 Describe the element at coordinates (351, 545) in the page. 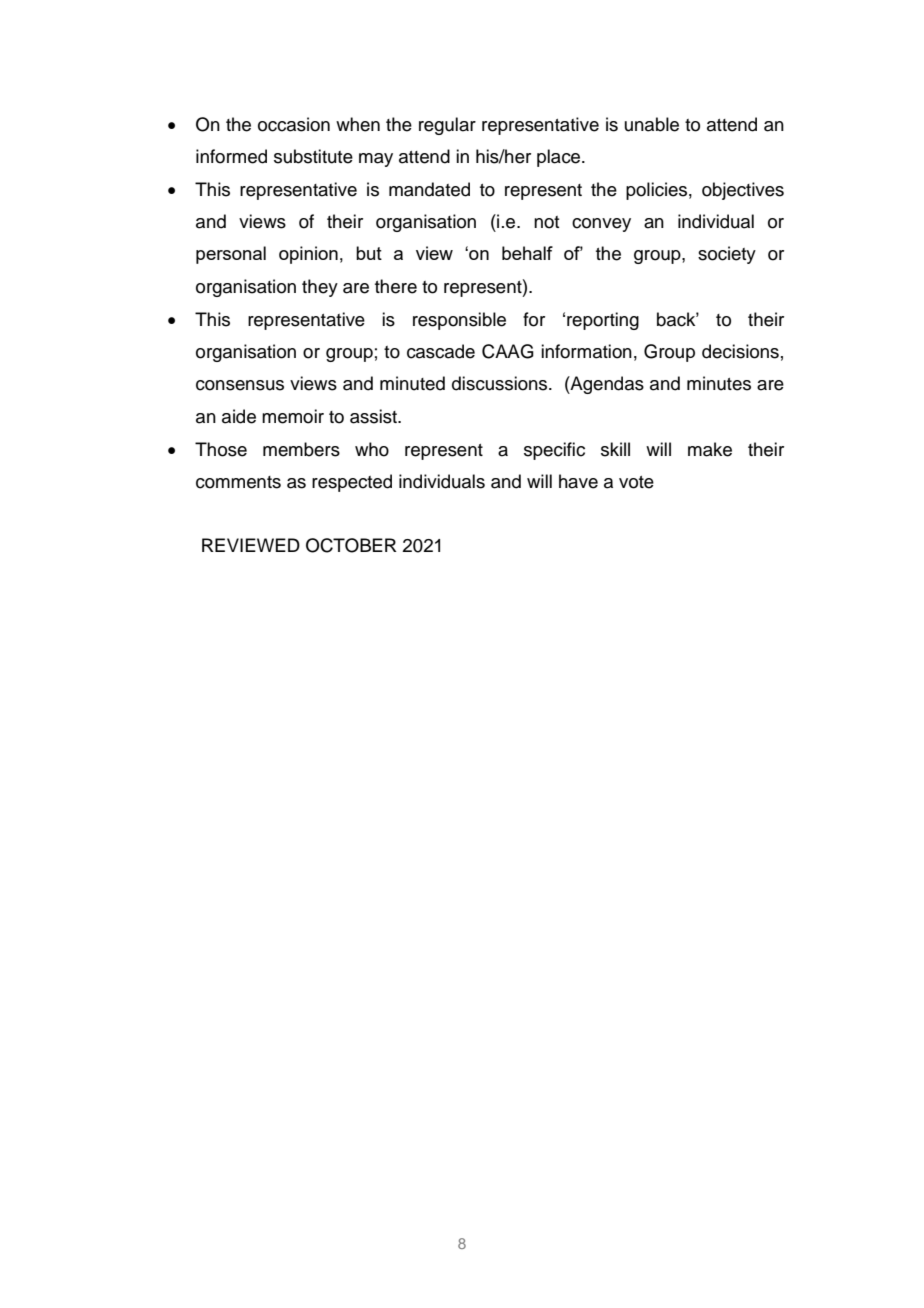

I see `OCTOBER` at that location.
